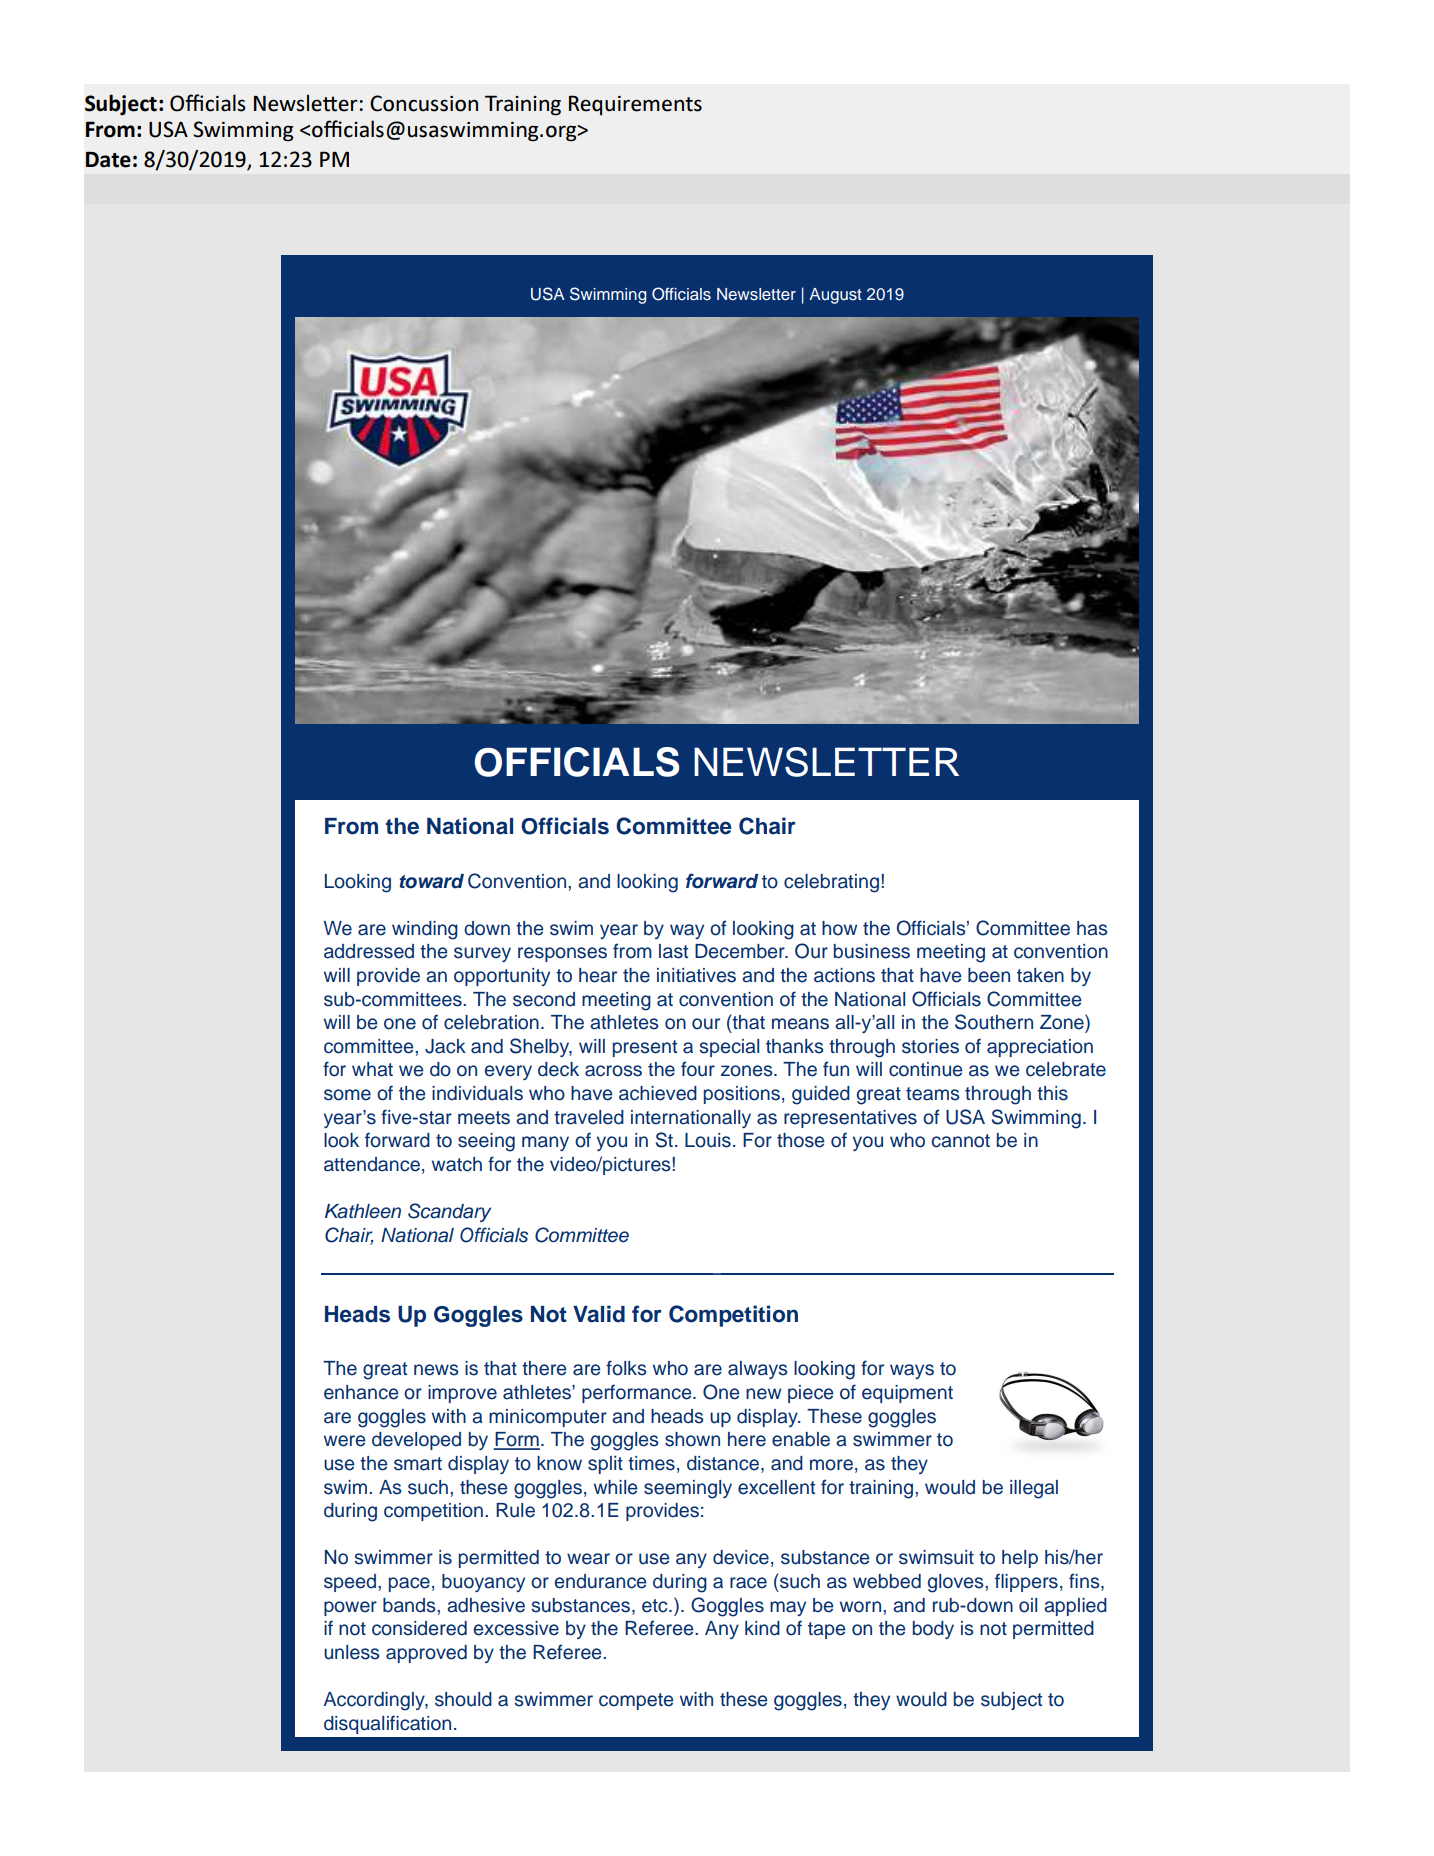 Image resolution: width=1434 pixels, height=1856 pixels. I want to click on Requirements, so click(635, 105).
